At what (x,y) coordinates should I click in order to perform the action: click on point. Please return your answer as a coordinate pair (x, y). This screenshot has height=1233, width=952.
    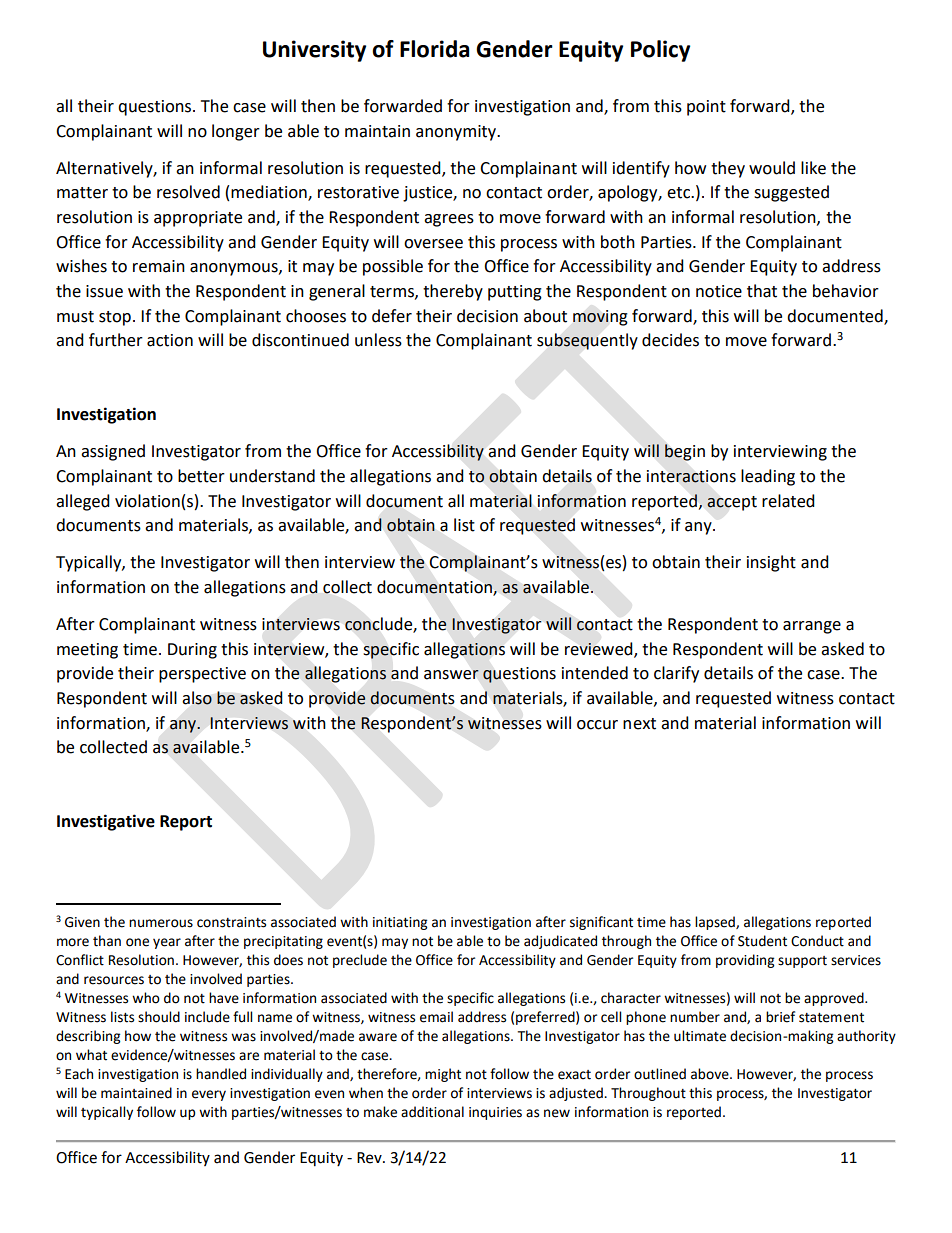
    Looking at the image, I should click on (706, 108).
